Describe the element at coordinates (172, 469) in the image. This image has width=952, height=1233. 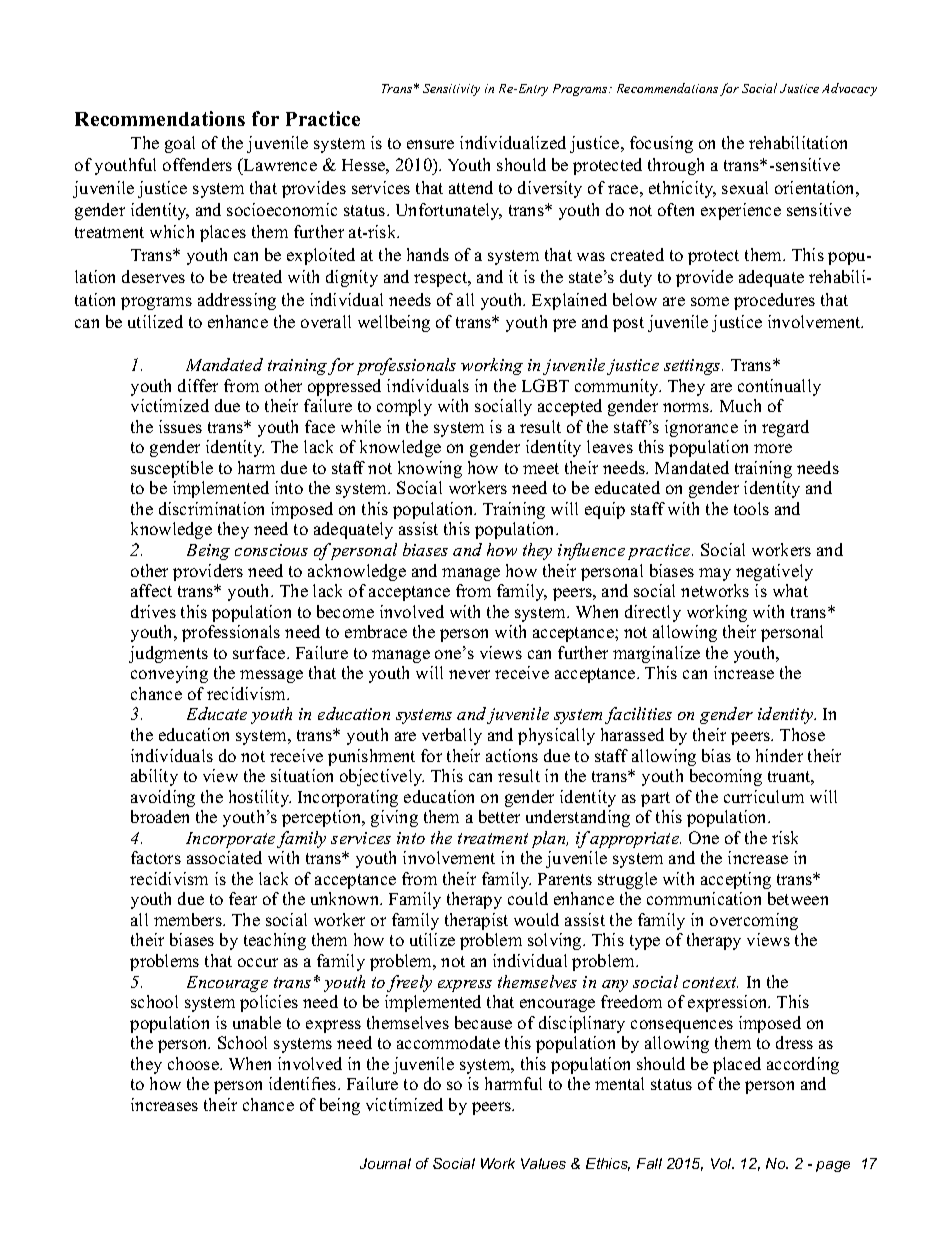
I see `susceptible` at that location.
